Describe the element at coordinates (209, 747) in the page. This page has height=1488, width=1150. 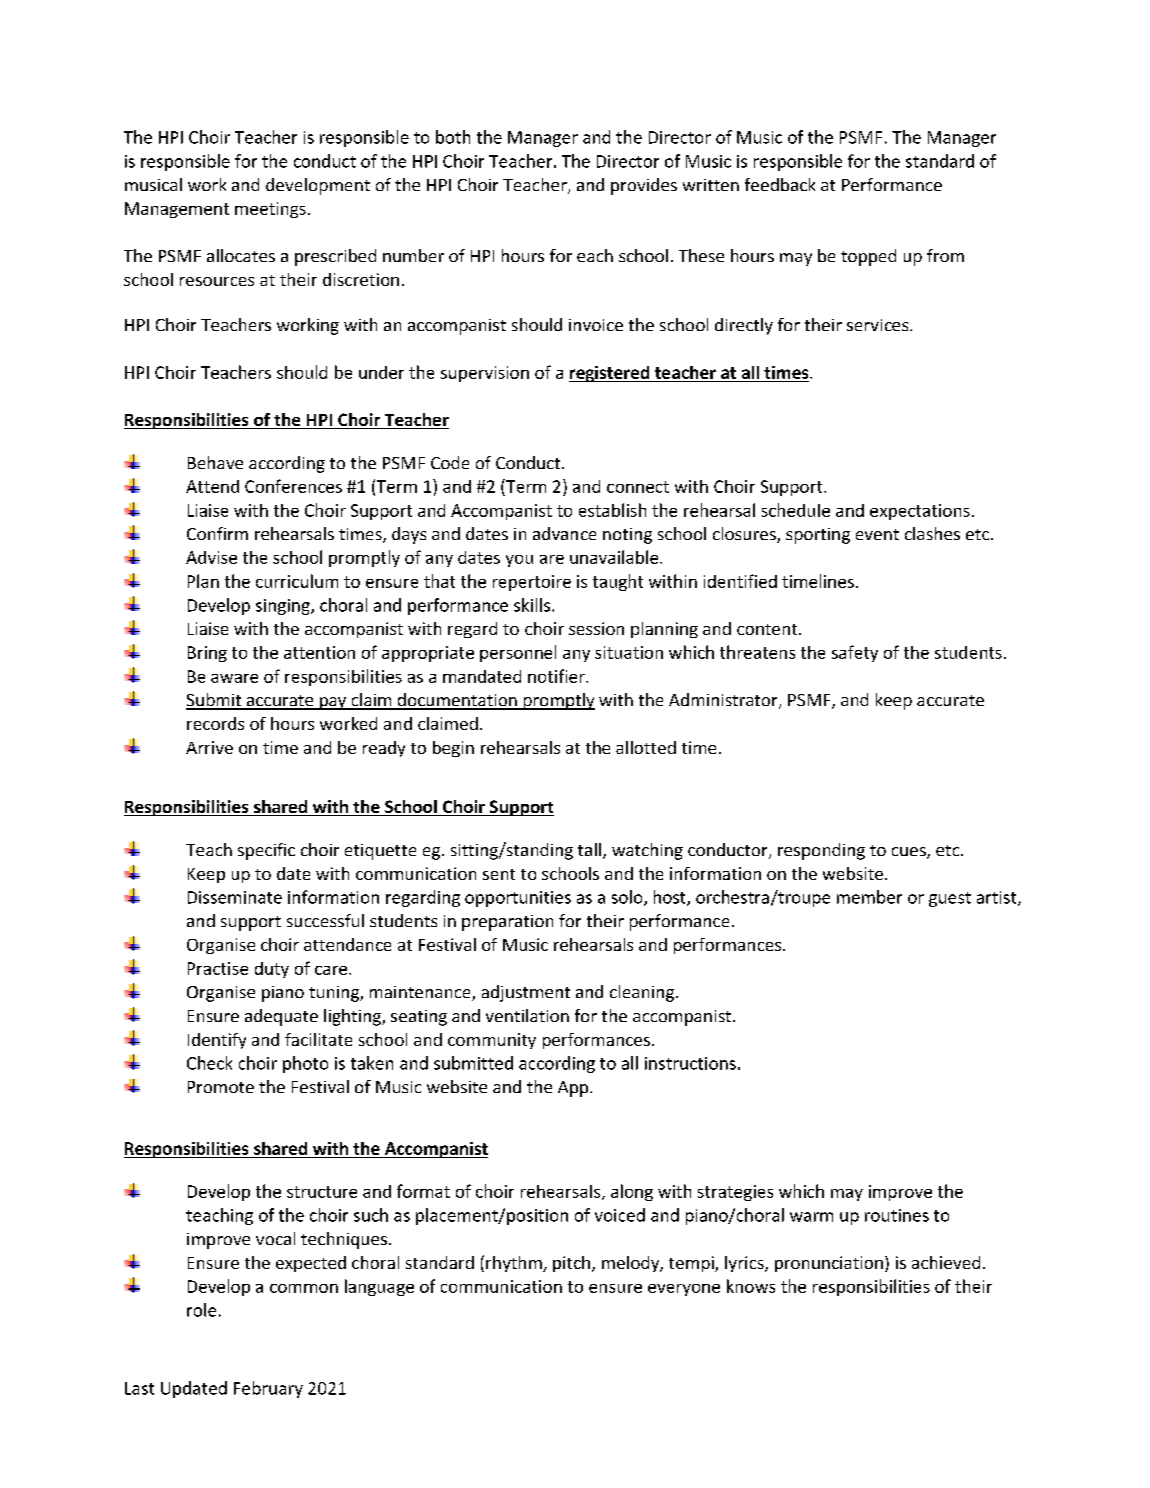
I see `Arrive` at that location.
